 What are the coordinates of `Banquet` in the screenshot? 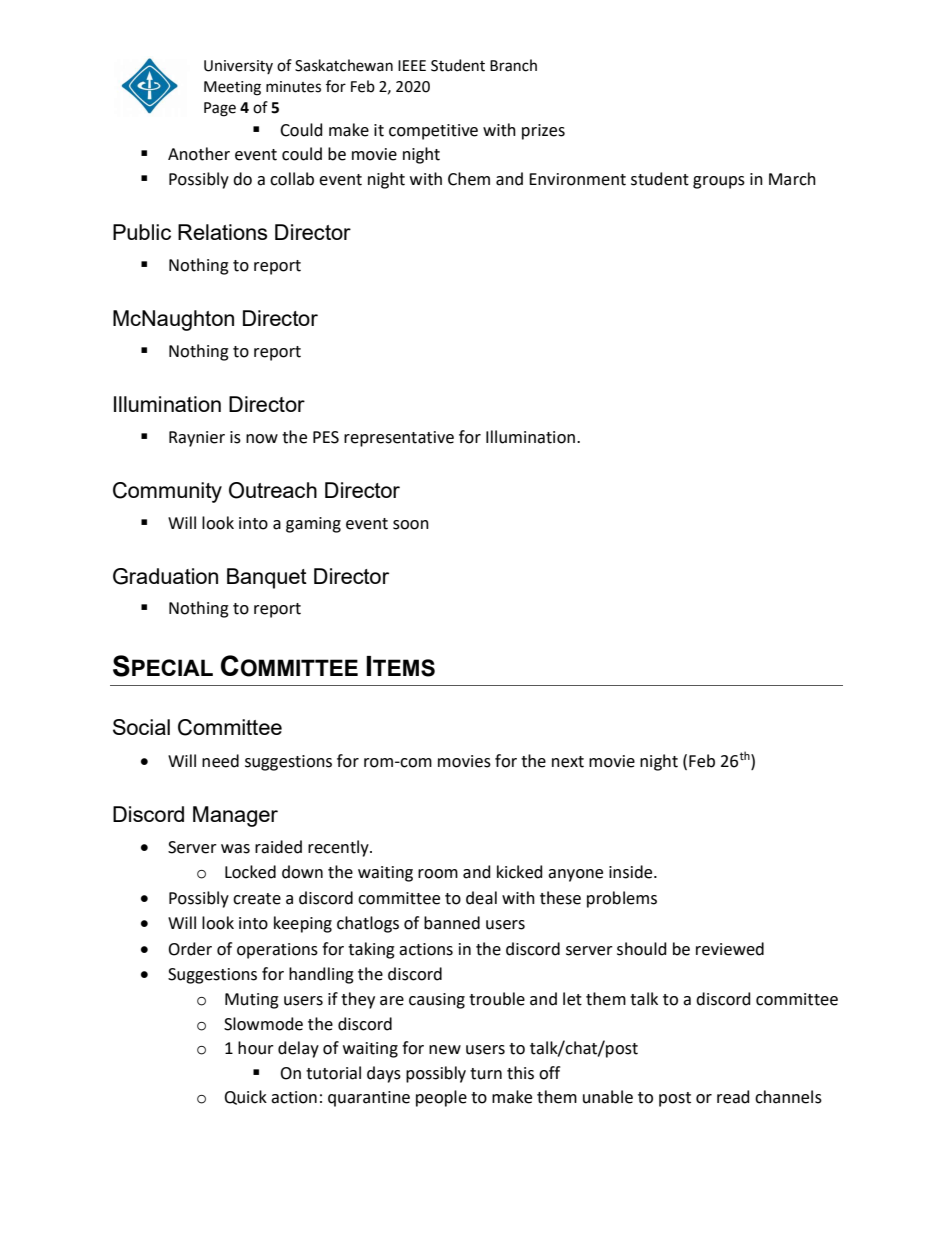 It's located at (267, 578).
